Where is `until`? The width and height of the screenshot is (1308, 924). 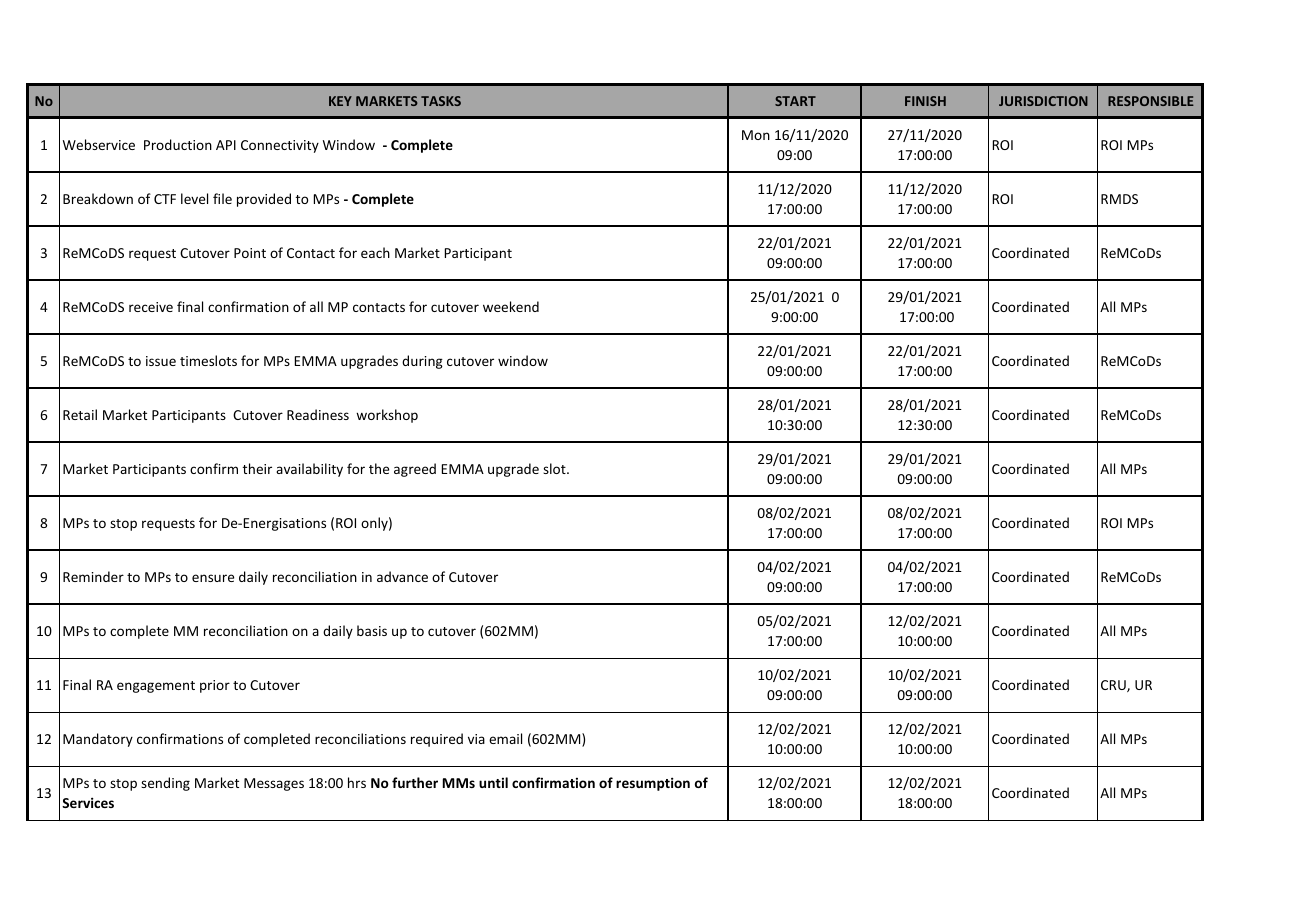 until is located at coordinates (493, 782).
